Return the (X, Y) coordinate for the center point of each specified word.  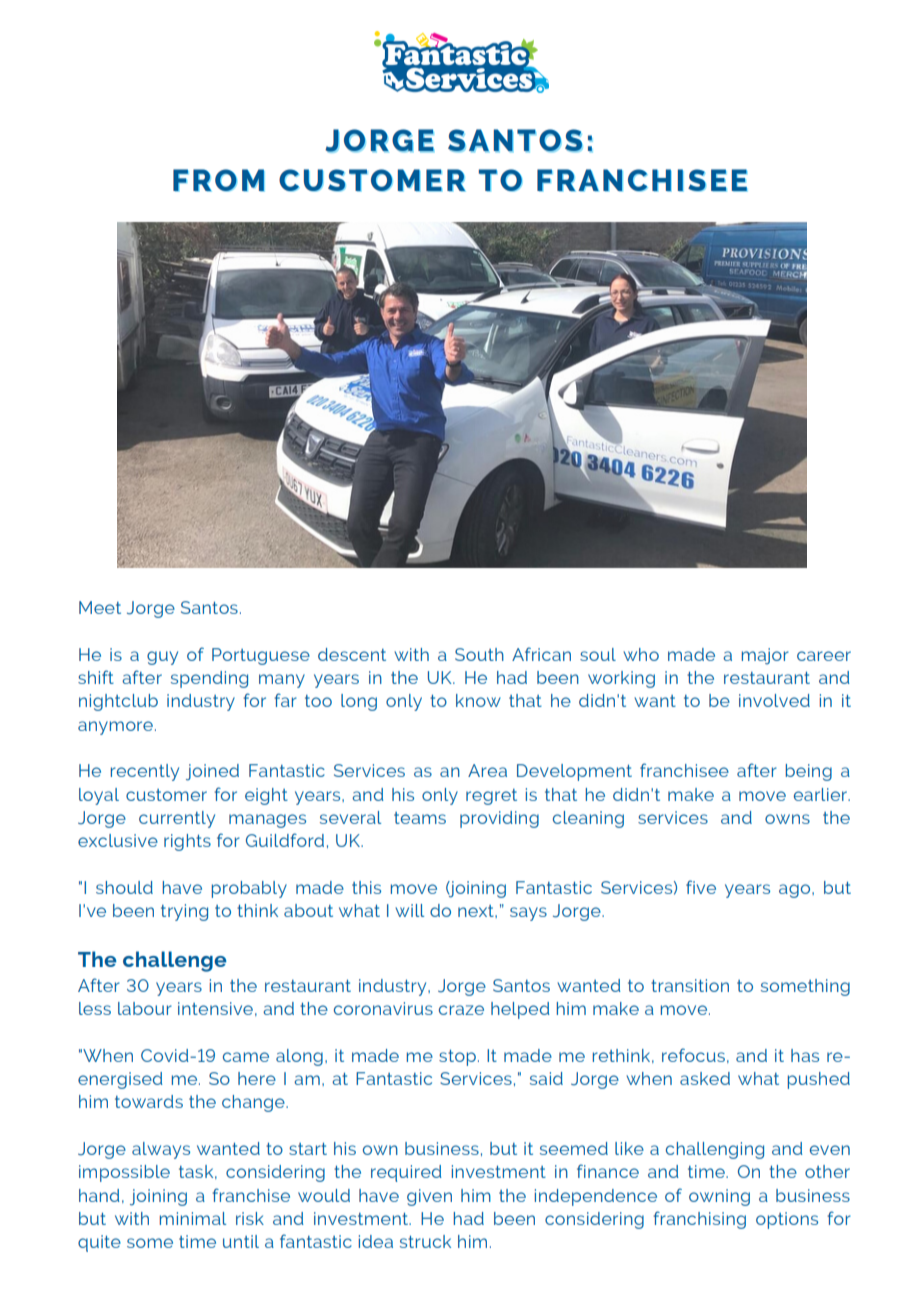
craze (461, 1010)
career (824, 656)
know (478, 700)
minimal (193, 1218)
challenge (175, 961)
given (429, 1197)
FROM (219, 180)
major (765, 656)
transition (690, 985)
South (479, 654)
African (541, 654)
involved (774, 700)
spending (209, 679)
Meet (100, 607)
